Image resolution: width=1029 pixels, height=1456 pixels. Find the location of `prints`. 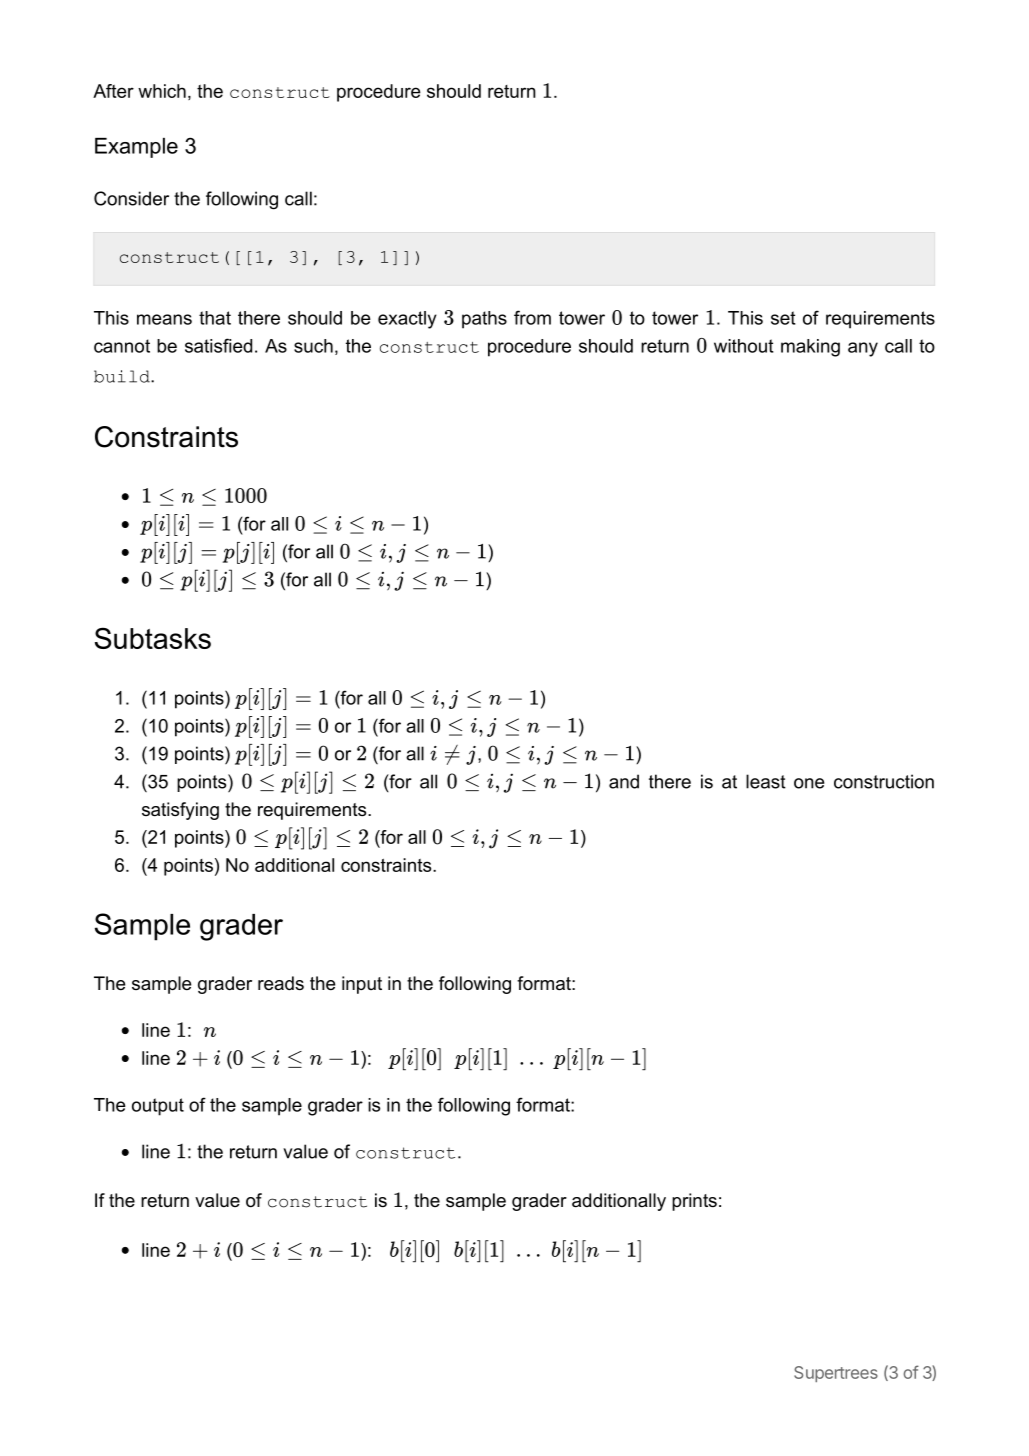

prints is located at coordinates (694, 1202).
